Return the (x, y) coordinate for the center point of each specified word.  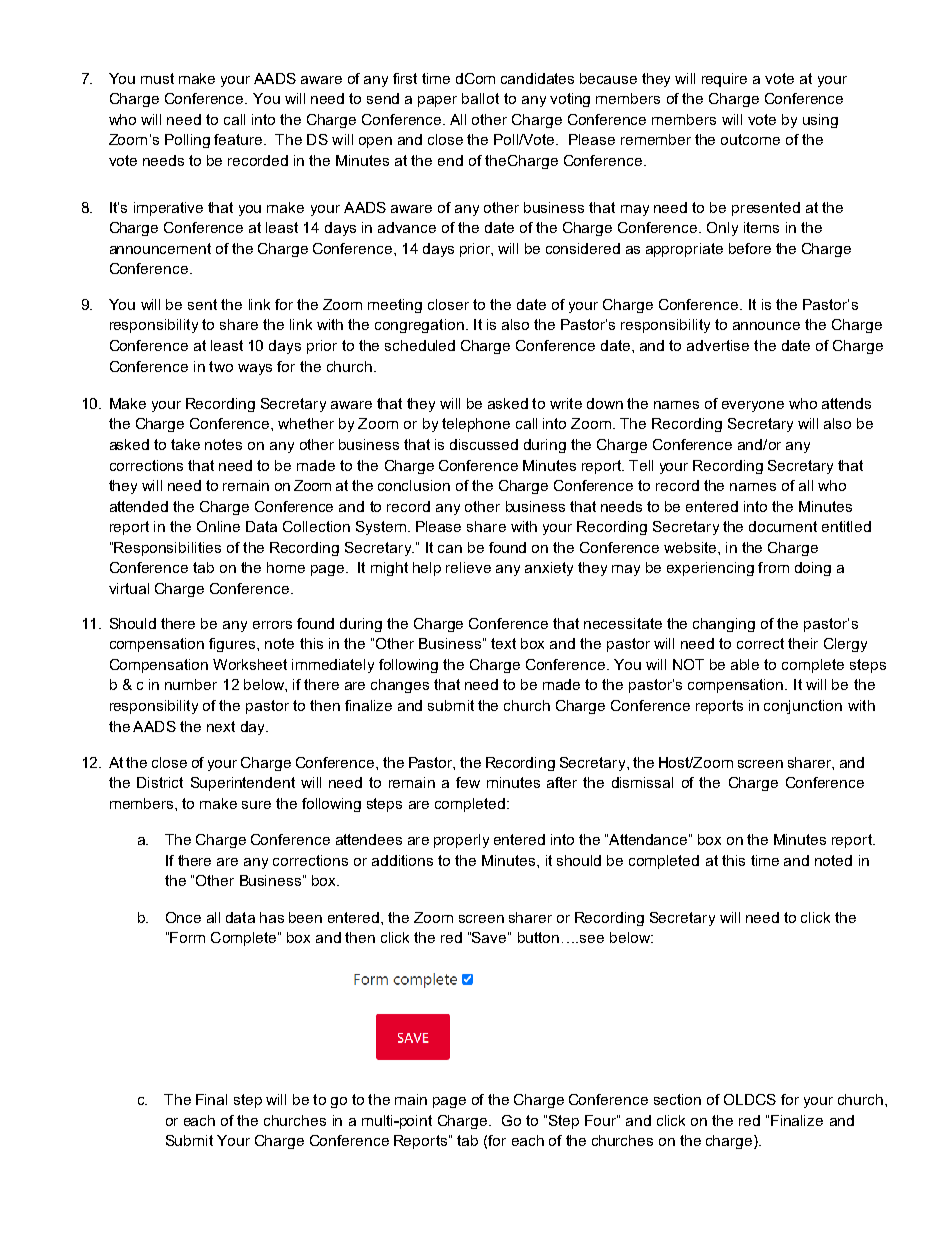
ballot (480, 98)
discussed (484, 444)
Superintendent (243, 784)
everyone (753, 406)
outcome (750, 139)
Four (601, 1120)
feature (239, 139)
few (468, 782)
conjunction (803, 707)
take (185, 444)
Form (187, 937)
